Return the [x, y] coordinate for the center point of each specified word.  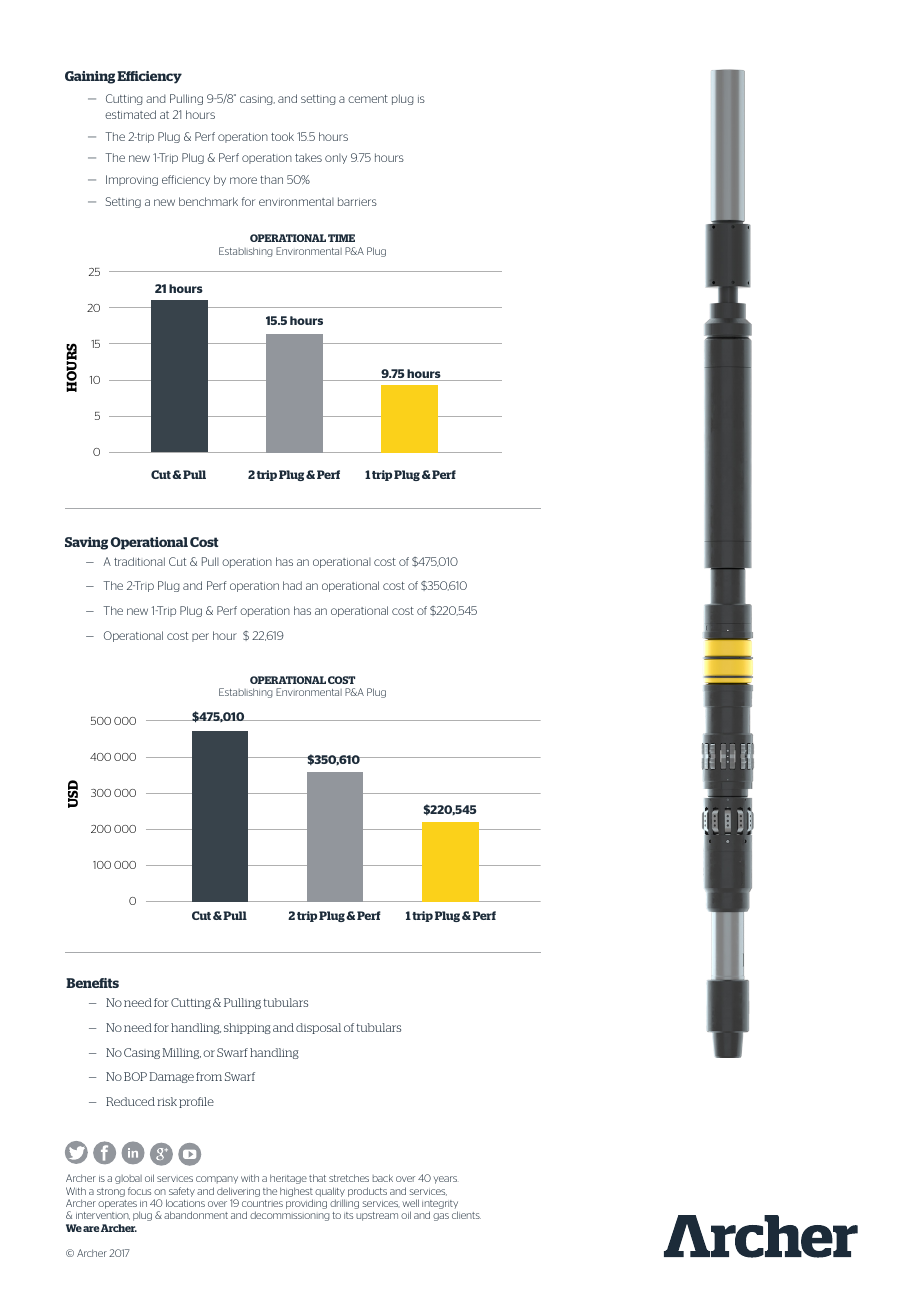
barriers [357, 201]
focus [139, 1191]
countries [262, 1203]
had [292, 585]
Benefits [92, 983]
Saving [86, 543]
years [445, 1180]
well [410, 1203]
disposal [318, 1028]
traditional [139, 561]
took [282, 136]
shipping [247, 1028]
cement [368, 99]
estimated [130, 114]
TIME [341, 238]
